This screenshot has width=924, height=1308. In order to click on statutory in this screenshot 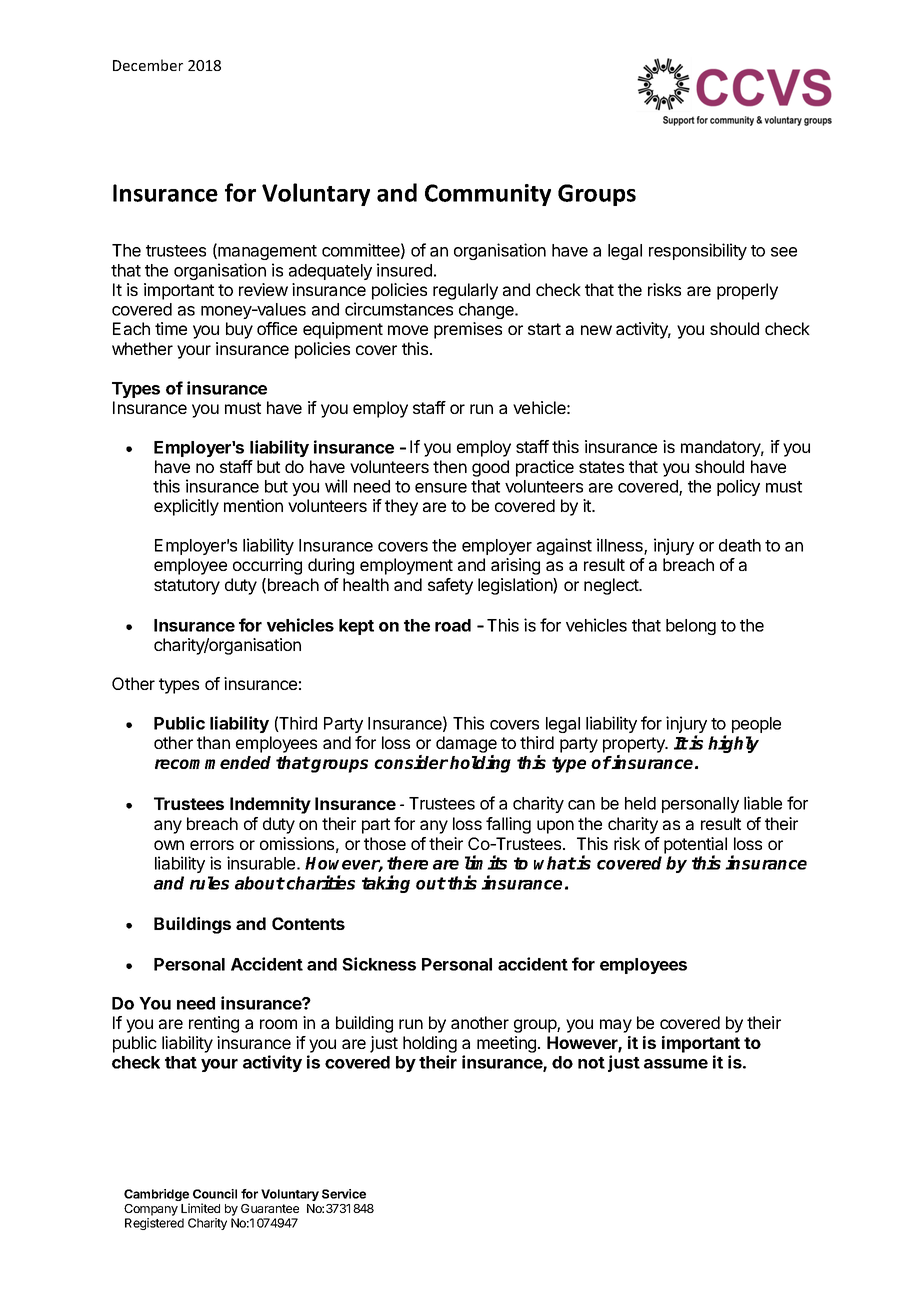, I will do `click(187, 587)`.
